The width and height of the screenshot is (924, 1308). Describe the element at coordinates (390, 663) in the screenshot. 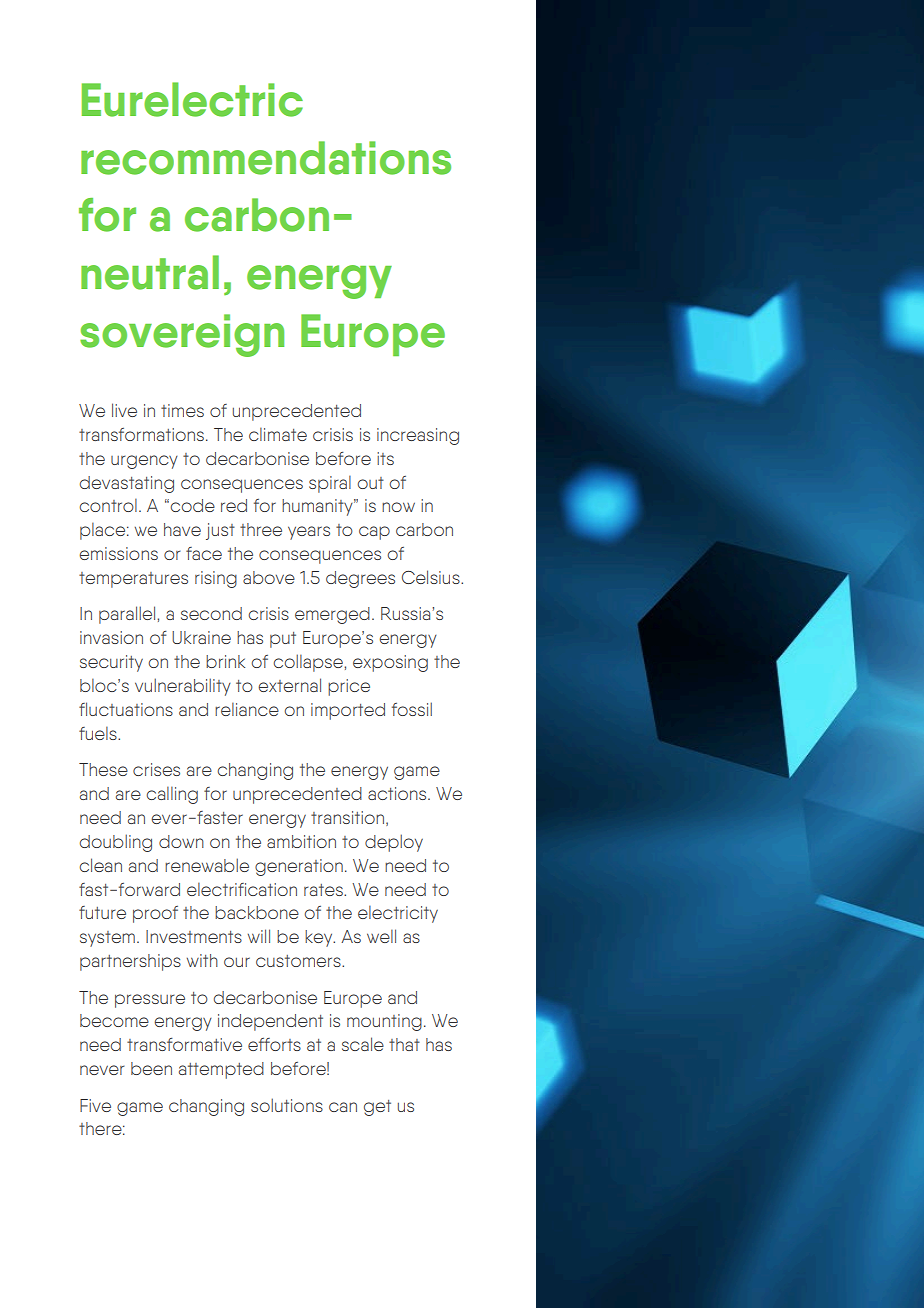

I see `exposing` at that location.
